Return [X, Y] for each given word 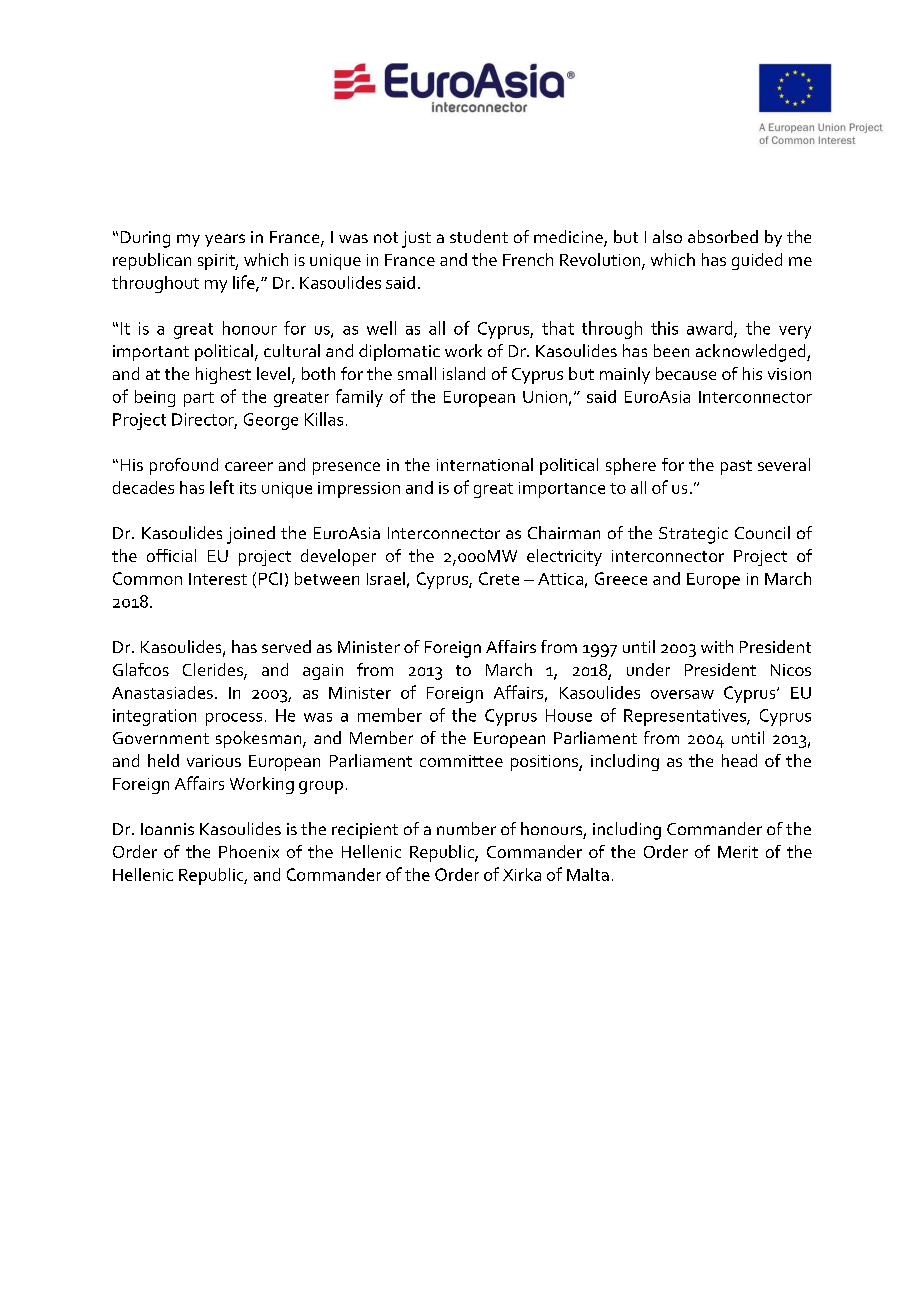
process [234, 719]
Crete [499, 578]
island [464, 373]
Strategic [693, 535]
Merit [738, 852]
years [225, 240]
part [199, 399]
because [686, 373]
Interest [218, 579]
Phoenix [249, 851]
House [569, 715]
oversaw [682, 694]
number [466, 828]
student [479, 236]
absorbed [723, 236]
